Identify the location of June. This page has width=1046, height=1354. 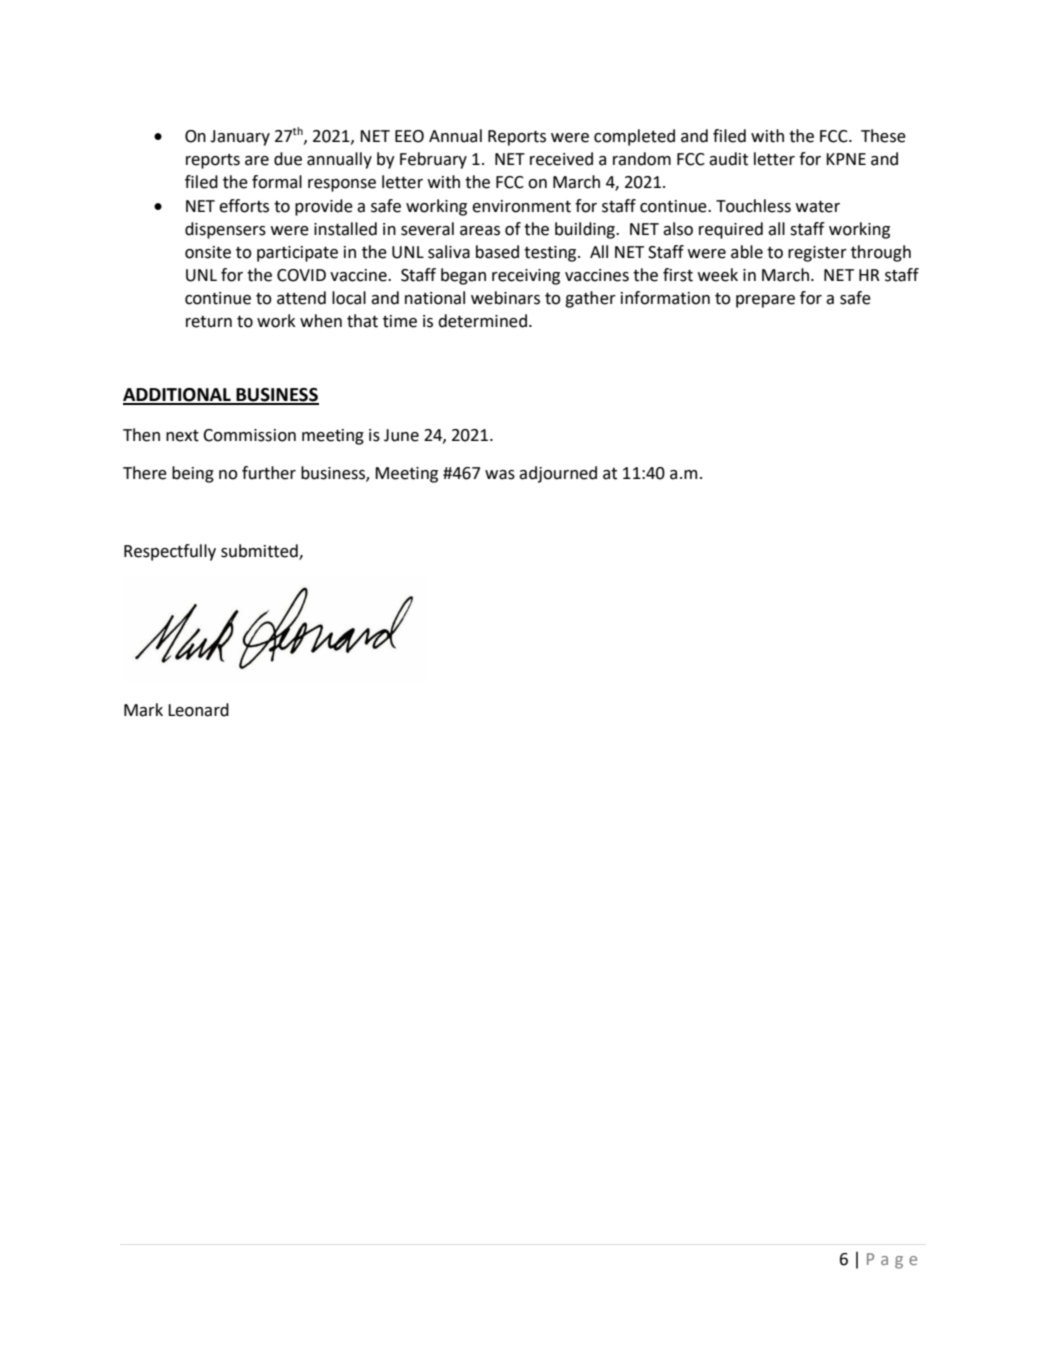
(401, 435).
